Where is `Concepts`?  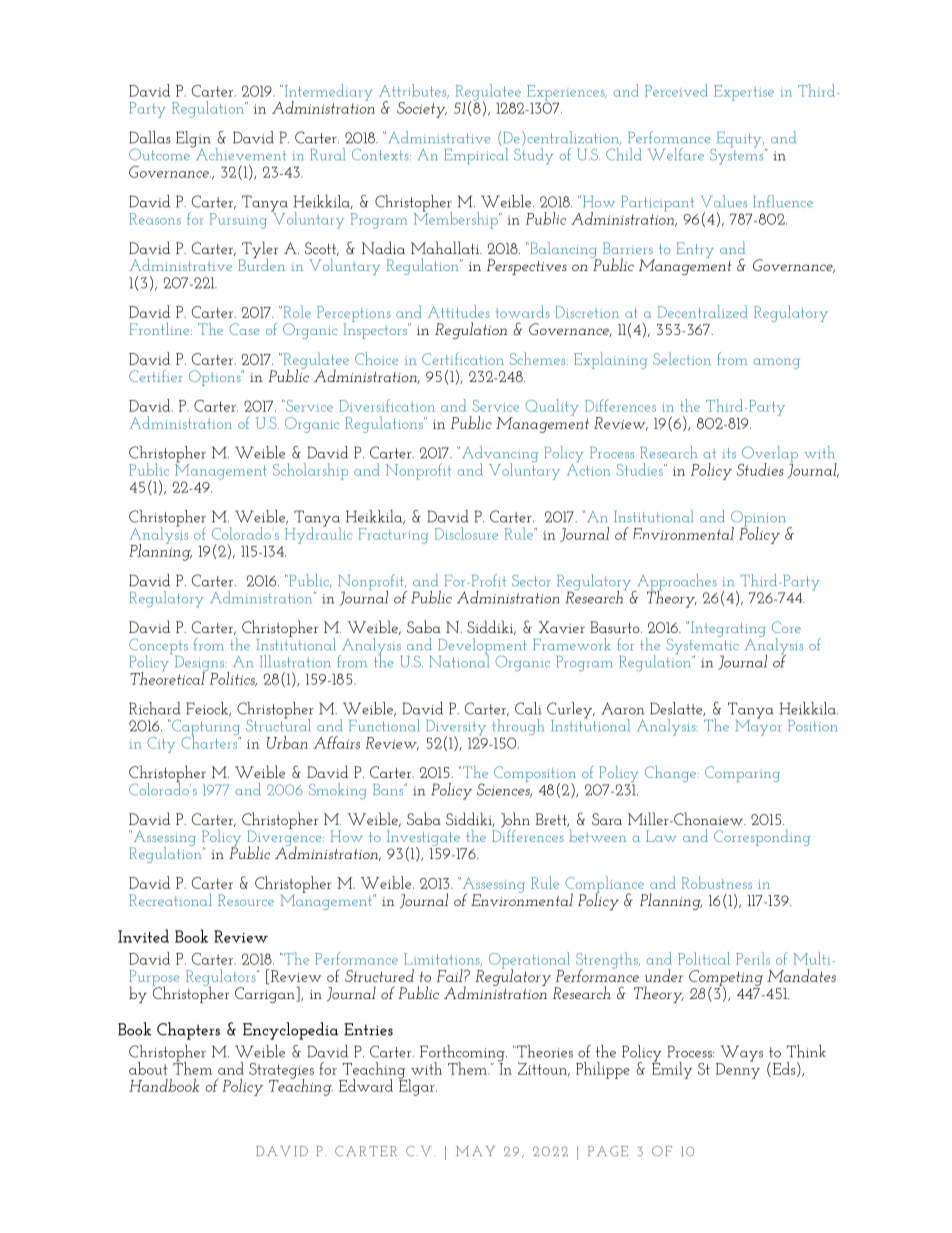 Concepts is located at coordinates (158, 647).
